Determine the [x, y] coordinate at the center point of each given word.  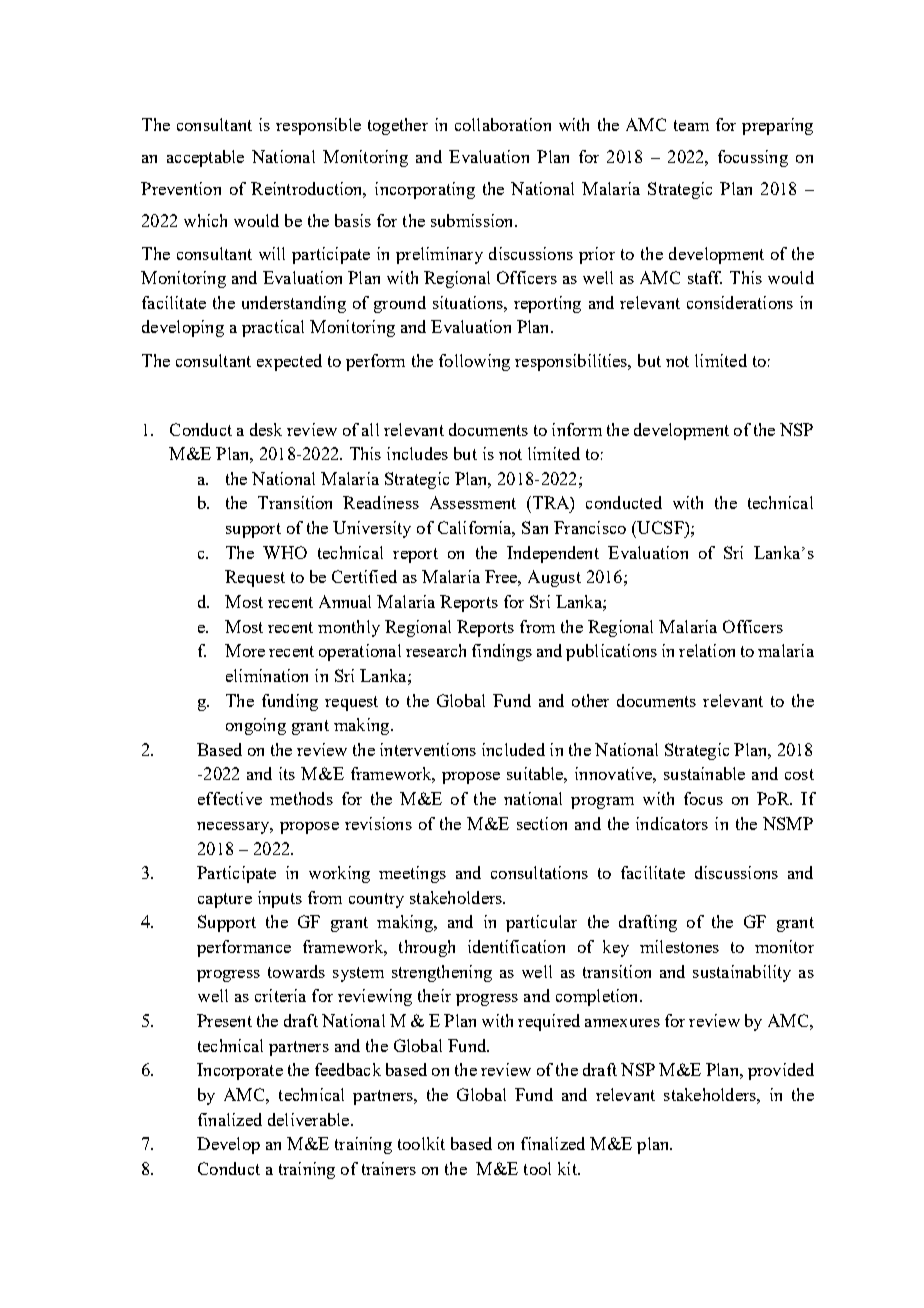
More [245, 650]
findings [502, 652]
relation [707, 650]
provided [781, 1071]
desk [266, 429]
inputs [280, 899]
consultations [539, 872]
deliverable [310, 1119]
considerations [740, 302]
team [691, 125]
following [474, 362]
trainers [389, 1168]
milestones [679, 946]
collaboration [503, 124]
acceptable [205, 158]
